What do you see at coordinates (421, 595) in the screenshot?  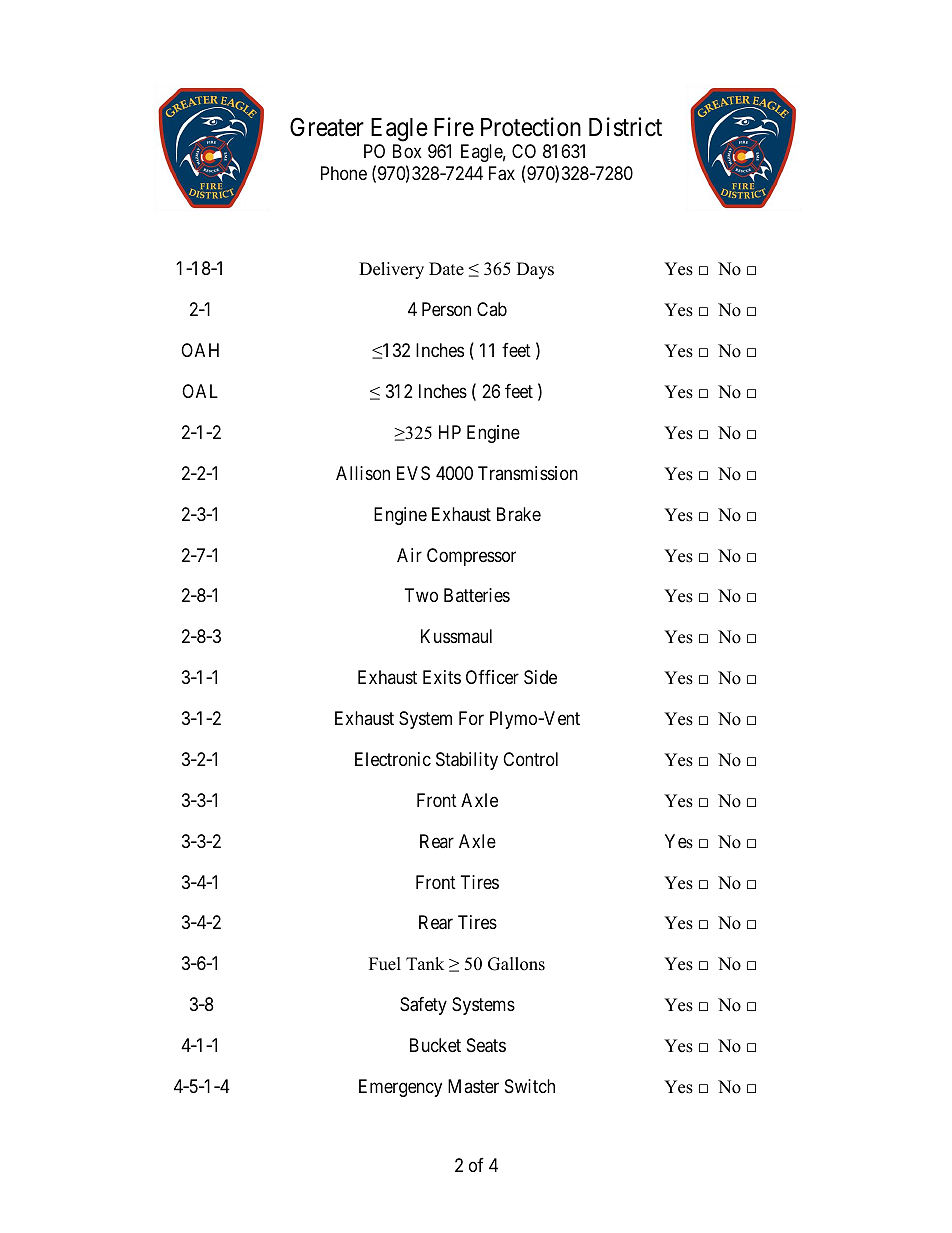 I see `Two` at bounding box center [421, 595].
